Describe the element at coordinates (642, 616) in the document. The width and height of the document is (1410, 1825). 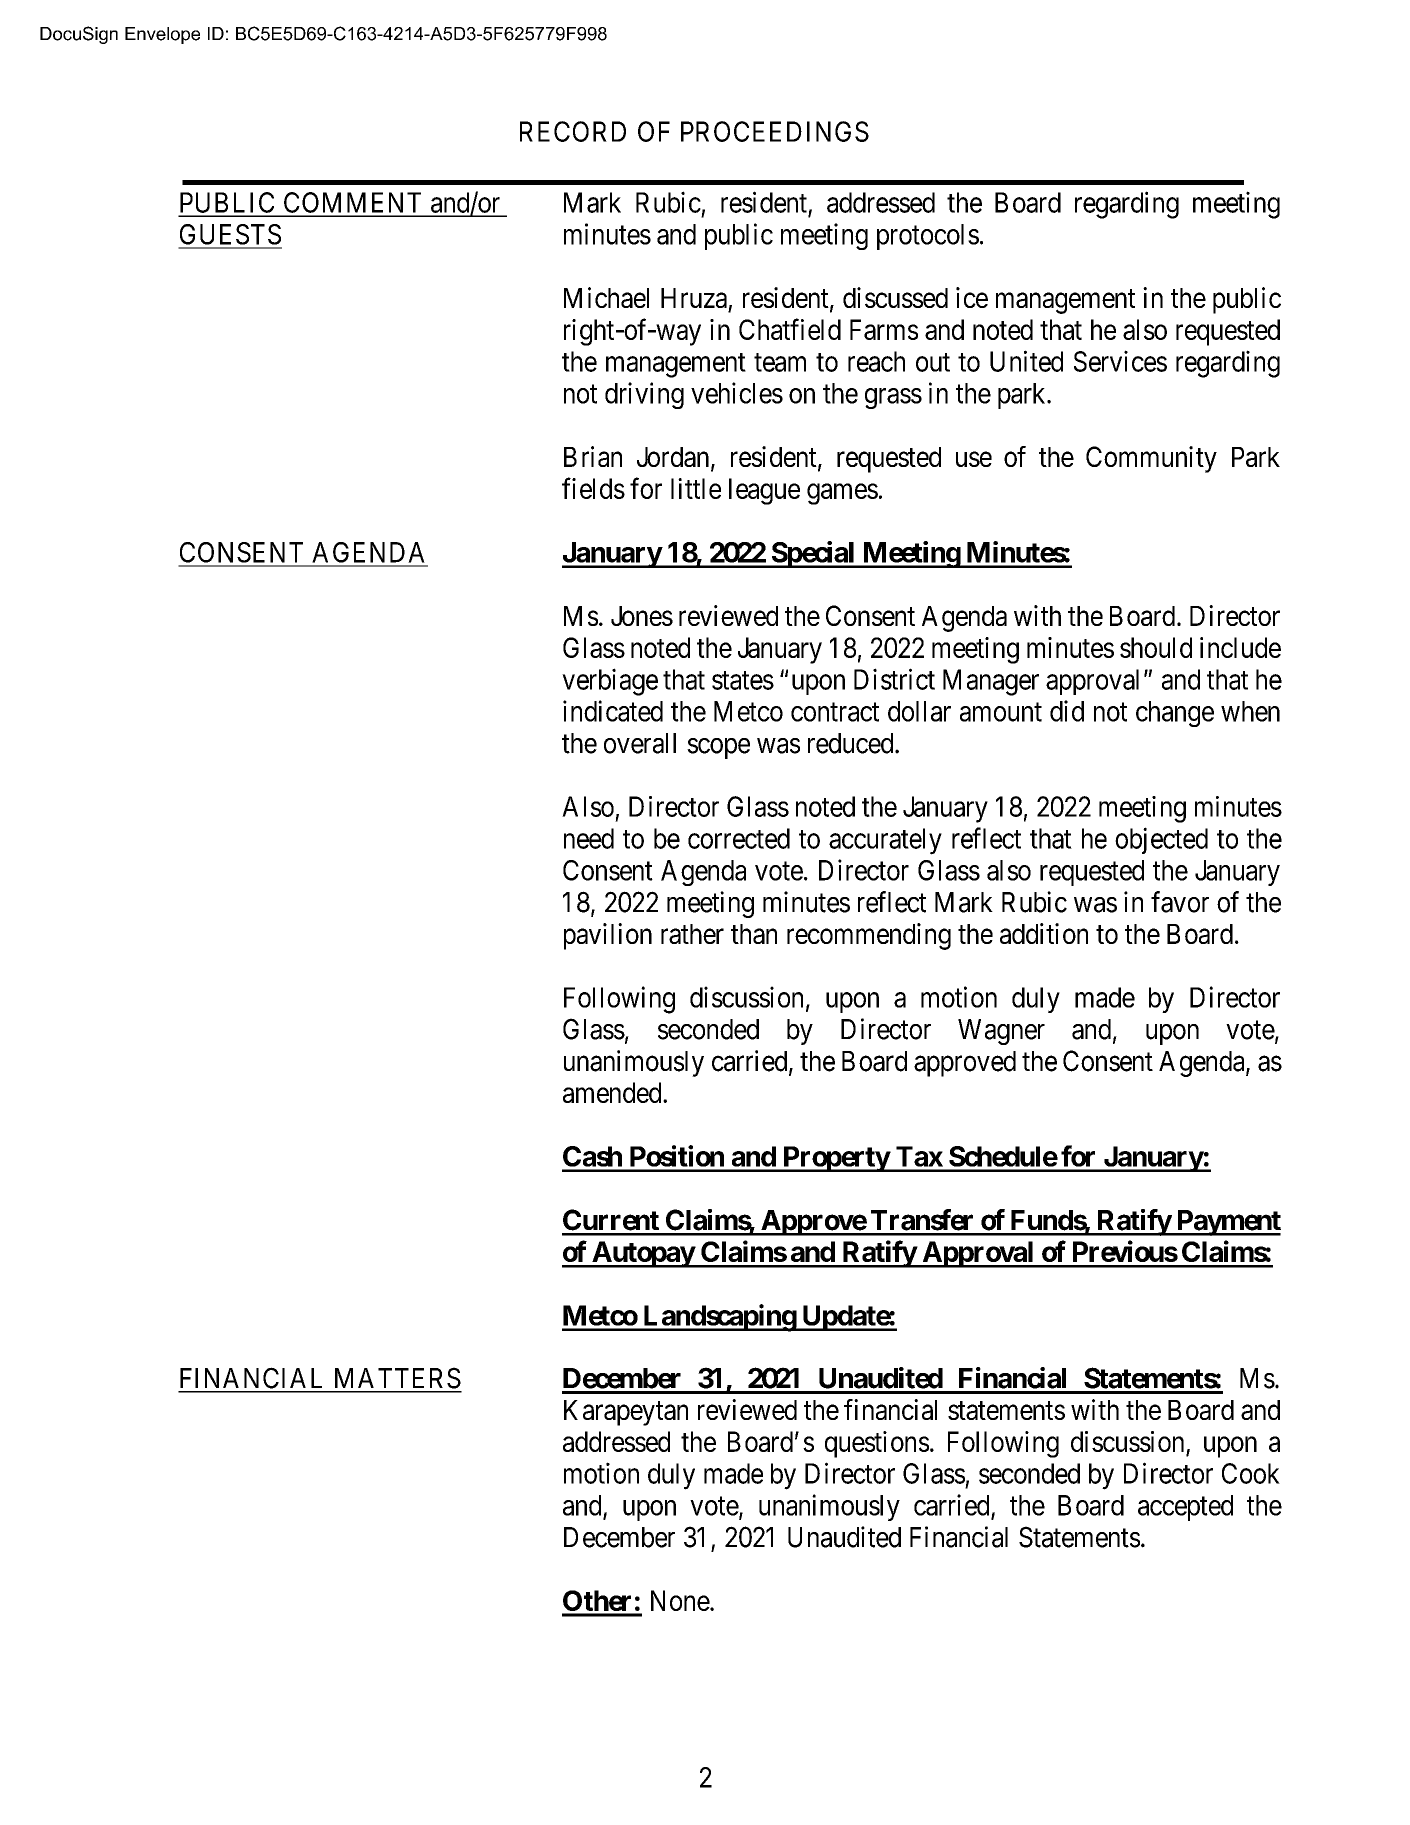
I see `Jones` at that location.
